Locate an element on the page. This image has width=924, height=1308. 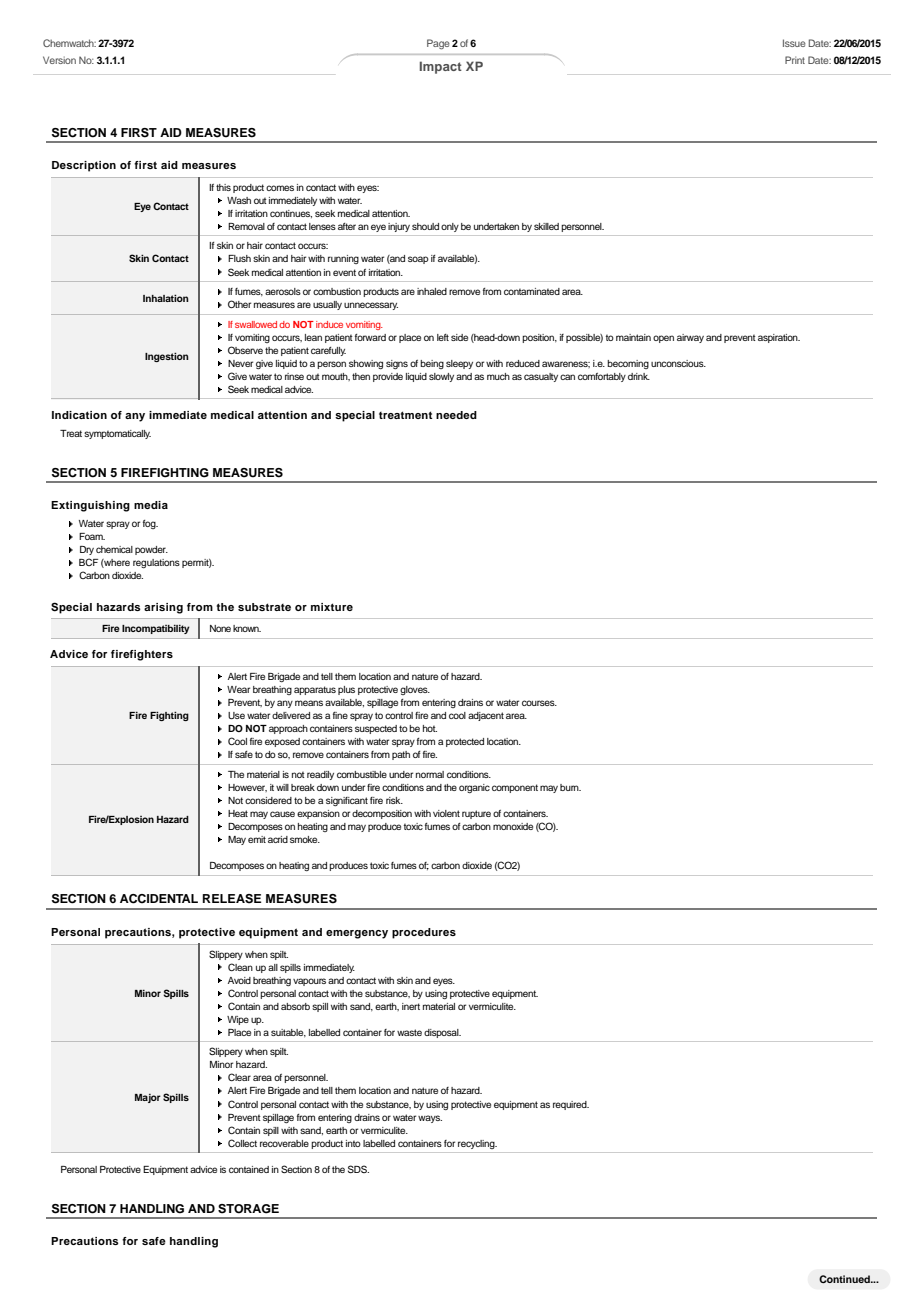
recycling is located at coordinates (477, 1144).
